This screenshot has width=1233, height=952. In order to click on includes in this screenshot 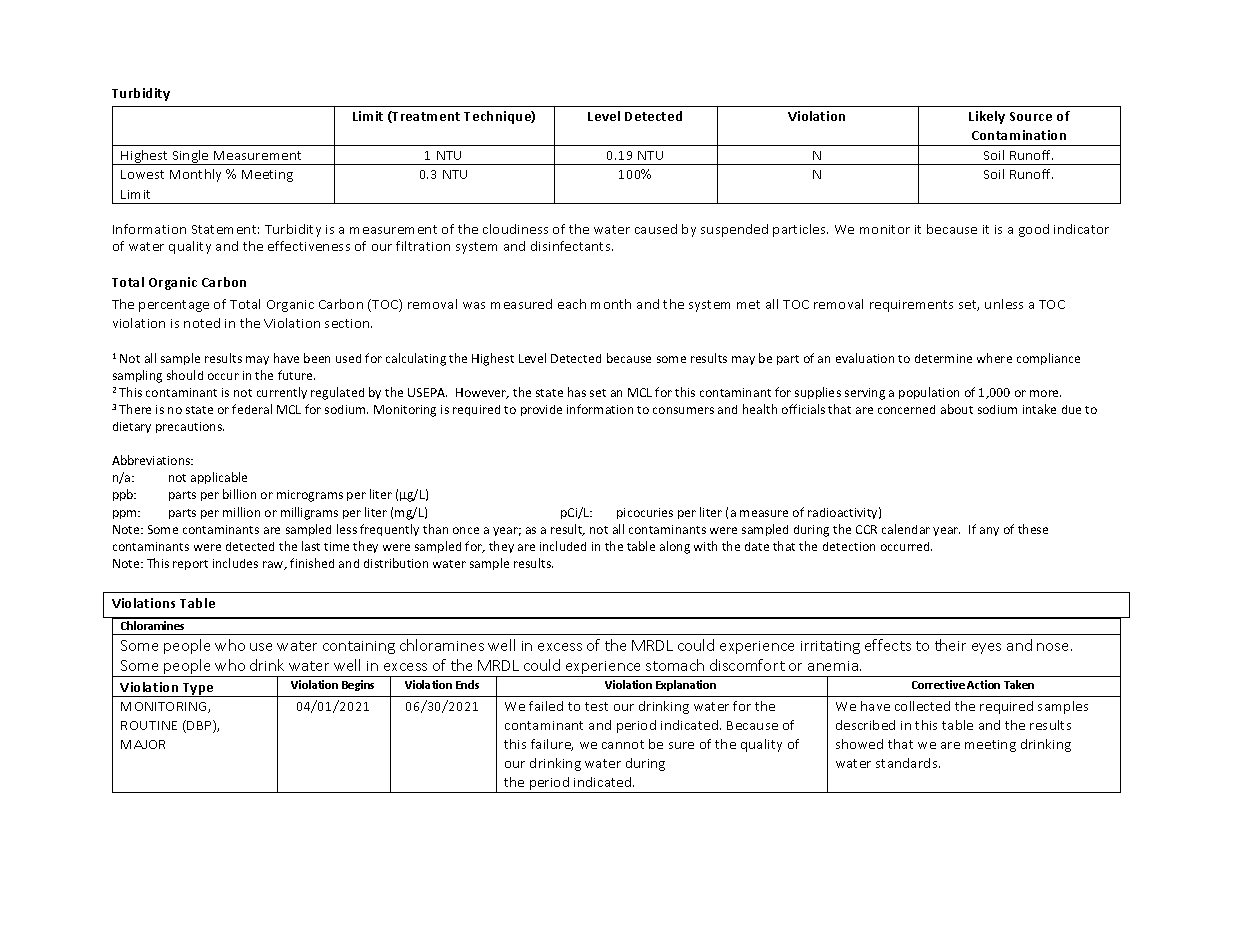, I will do `click(235, 563)`.
